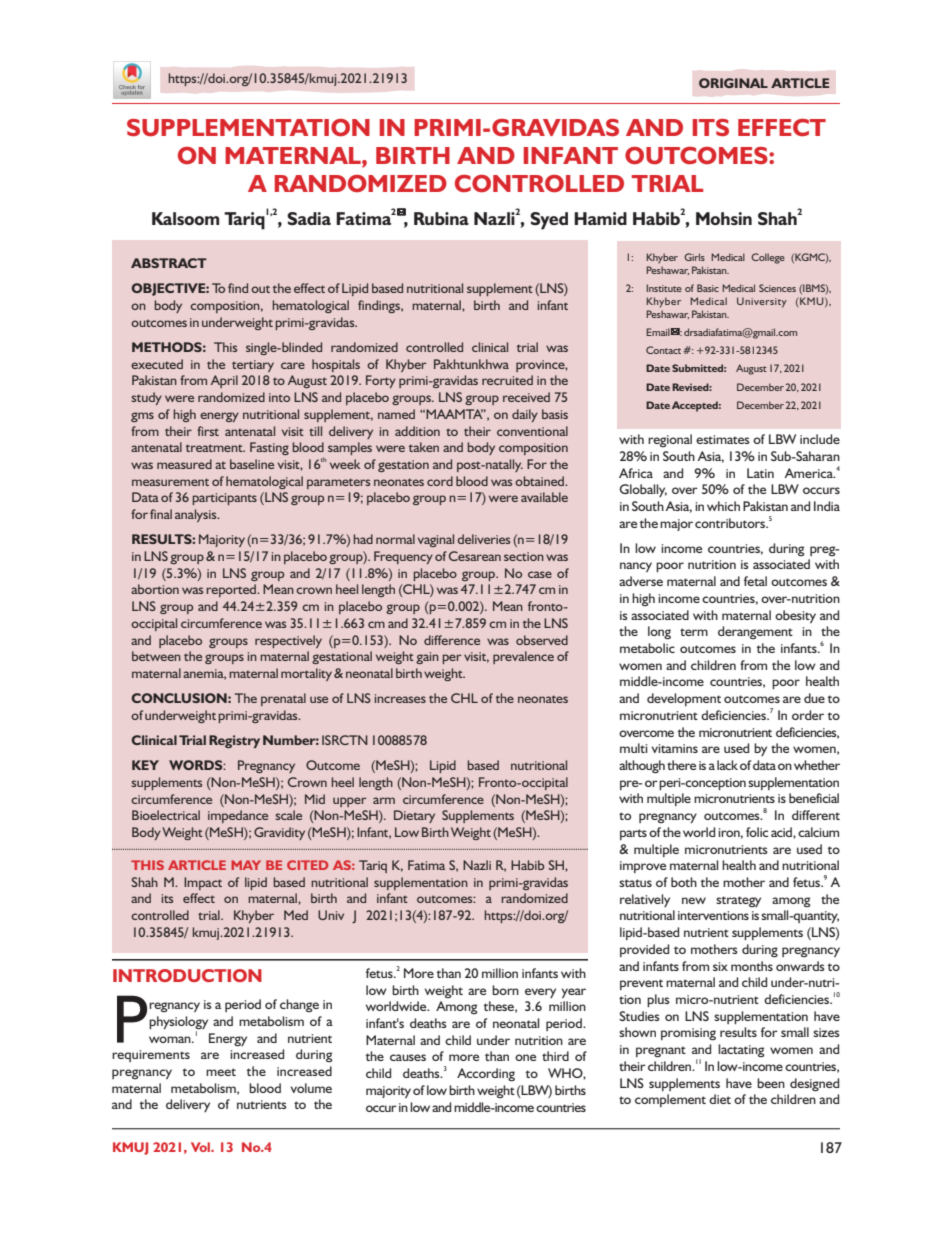  What do you see at coordinates (169, 263) in the document?
I see `ABSTRACT` at bounding box center [169, 263].
